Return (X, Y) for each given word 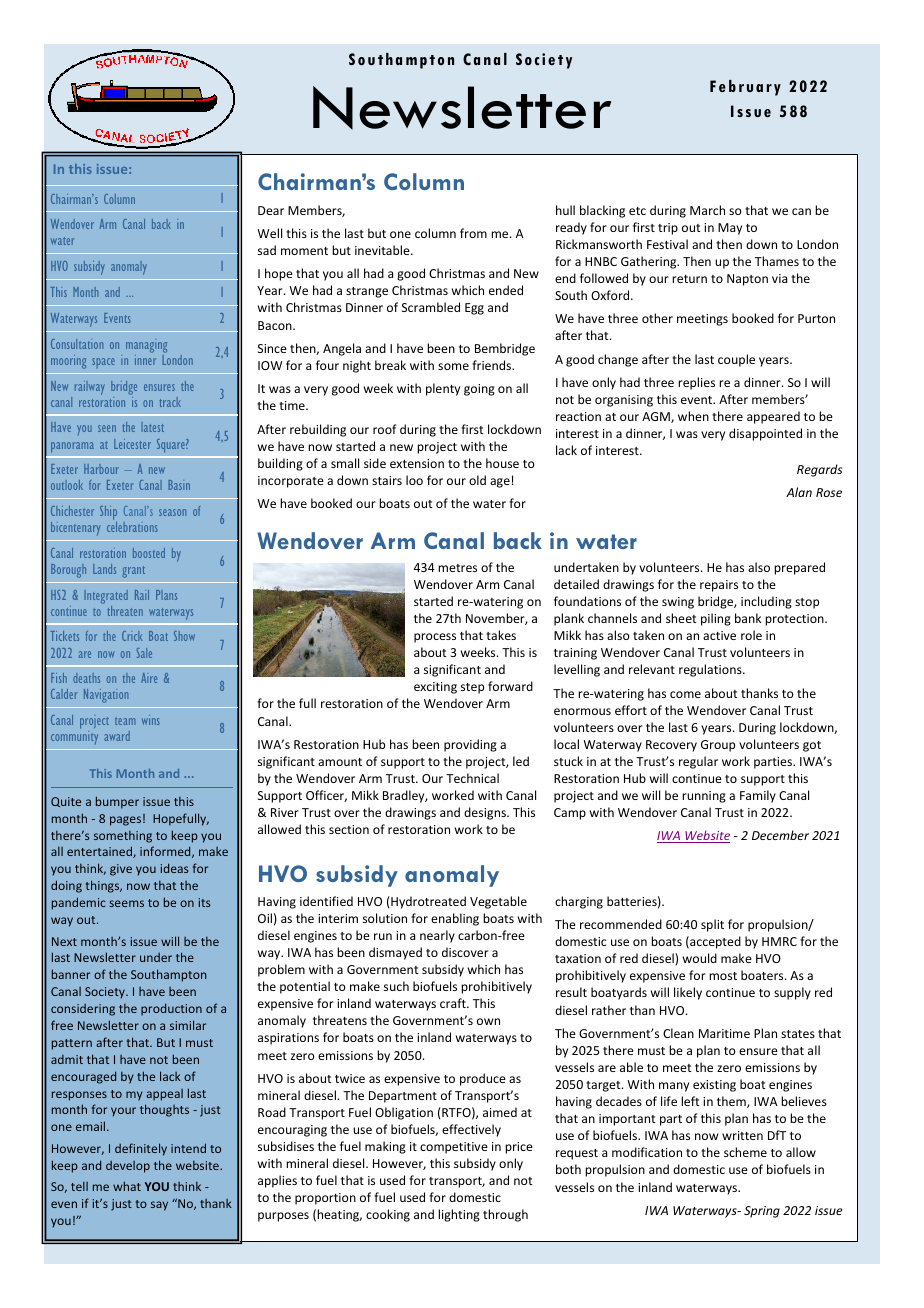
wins (151, 720)
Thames (777, 261)
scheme (745, 1152)
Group (718, 746)
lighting (459, 1215)
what (127, 1186)
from (473, 233)
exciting (435, 688)
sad (267, 250)
